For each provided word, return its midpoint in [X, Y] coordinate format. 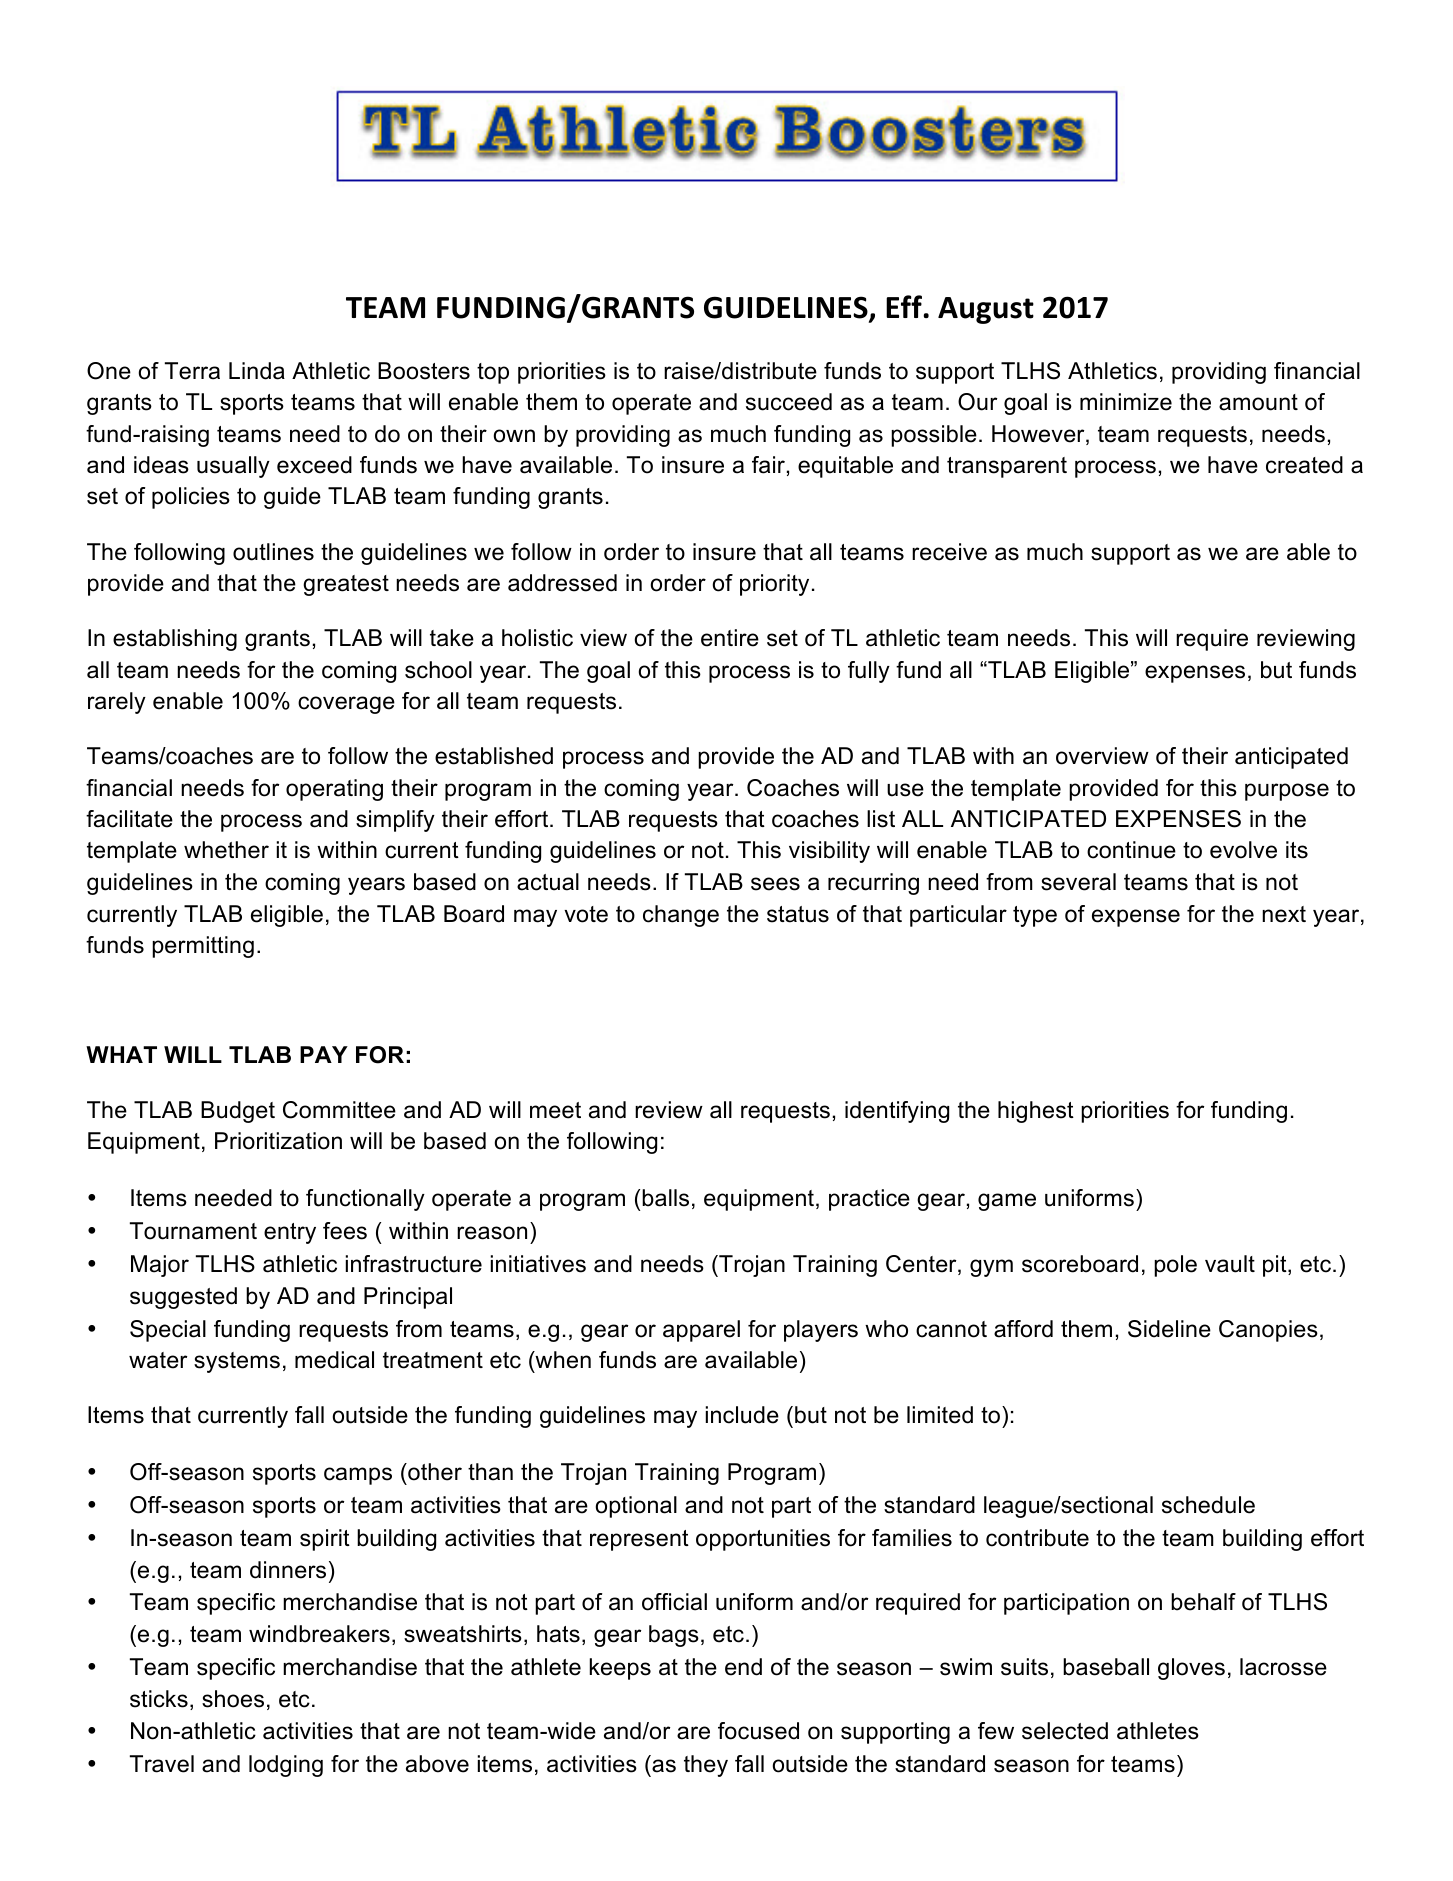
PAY [324, 1054]
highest [1036, 1112]
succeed [789, 402]
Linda [257, 371]
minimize [1126, 402]
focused [758, 1731]
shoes [233, 1699]
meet [555, 1110]
